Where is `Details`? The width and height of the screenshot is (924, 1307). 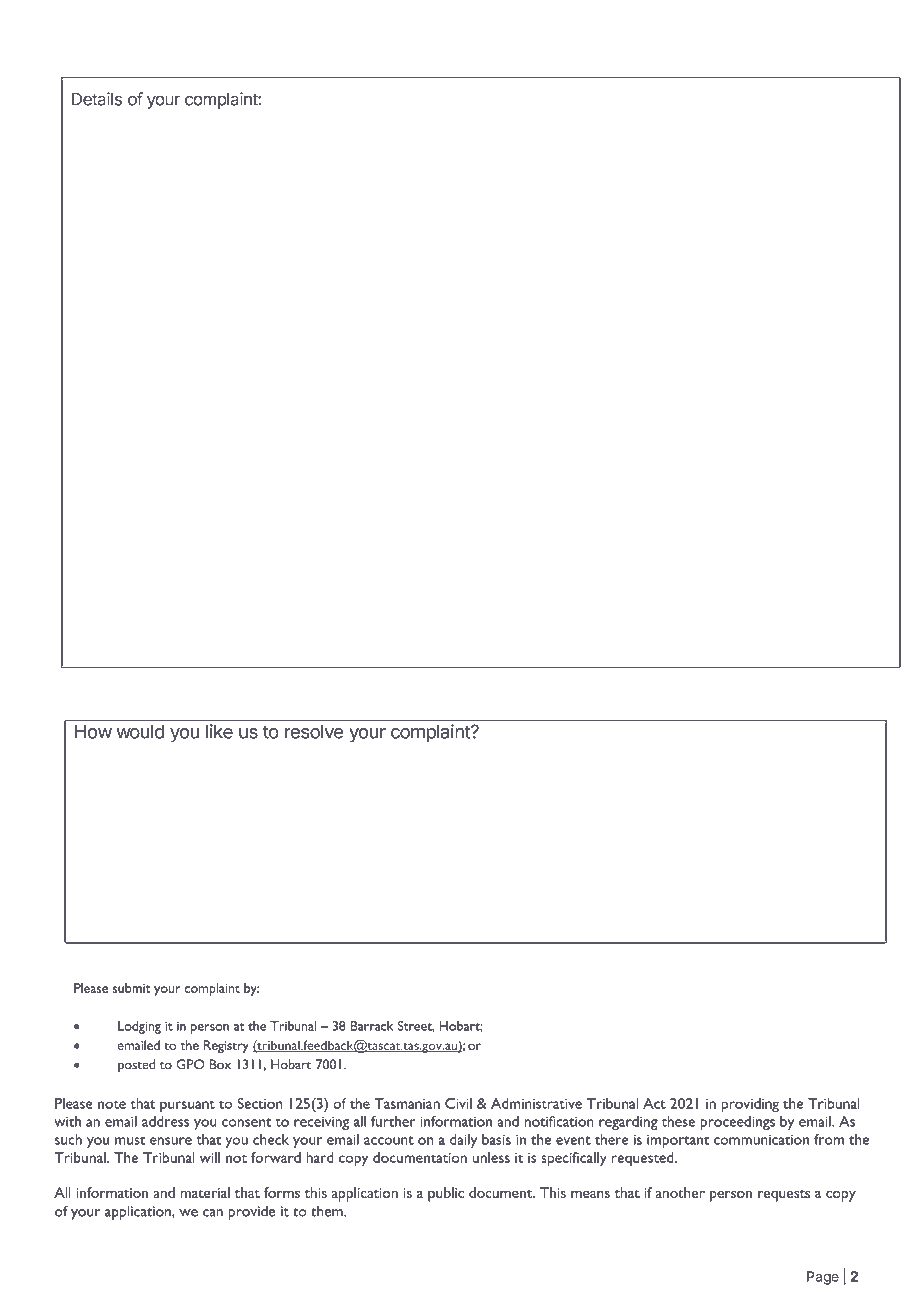 Details is located at coordinates (97, 99).
